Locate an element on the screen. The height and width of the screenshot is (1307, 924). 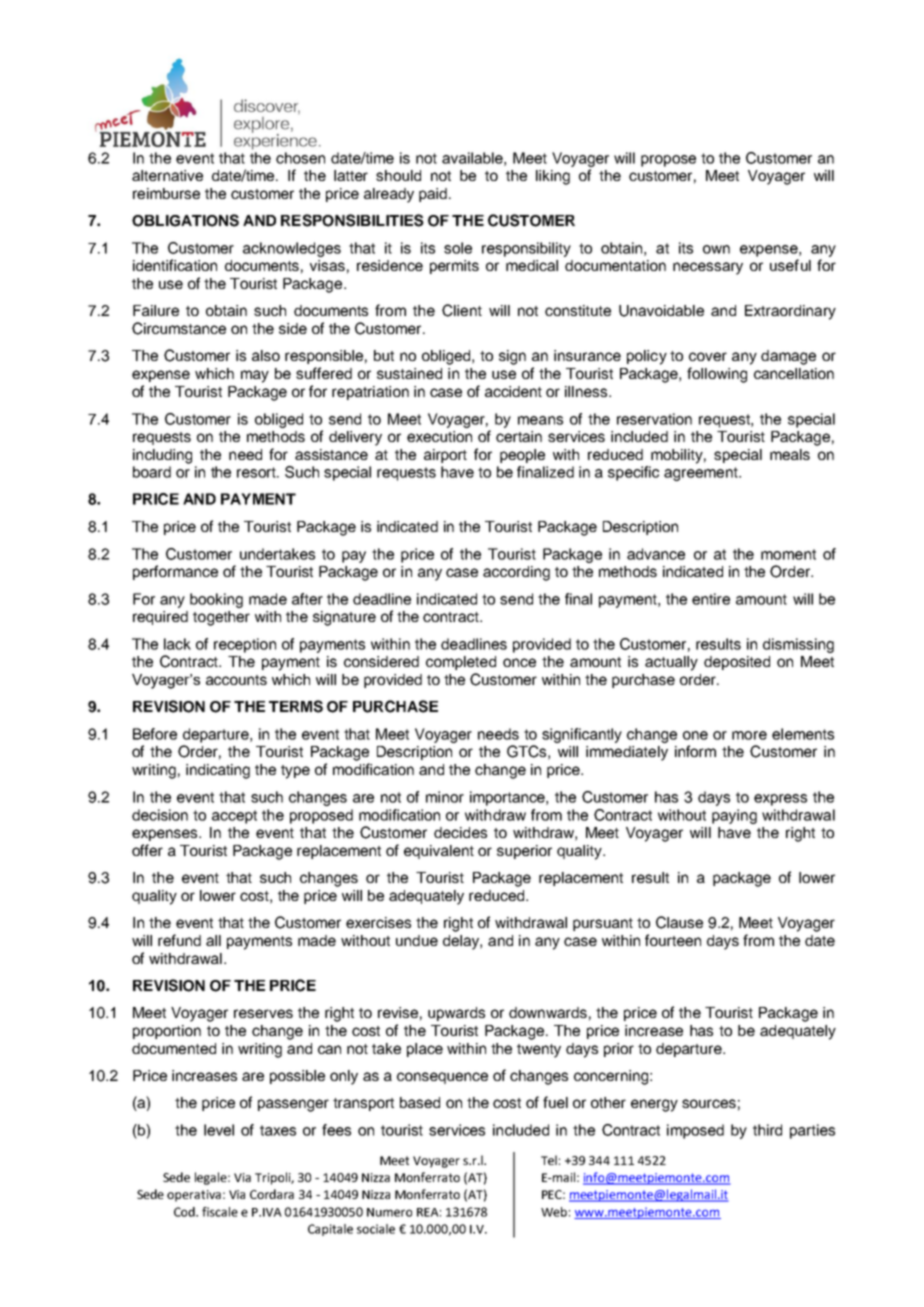
necessary is located at coordinates (708, 268).
